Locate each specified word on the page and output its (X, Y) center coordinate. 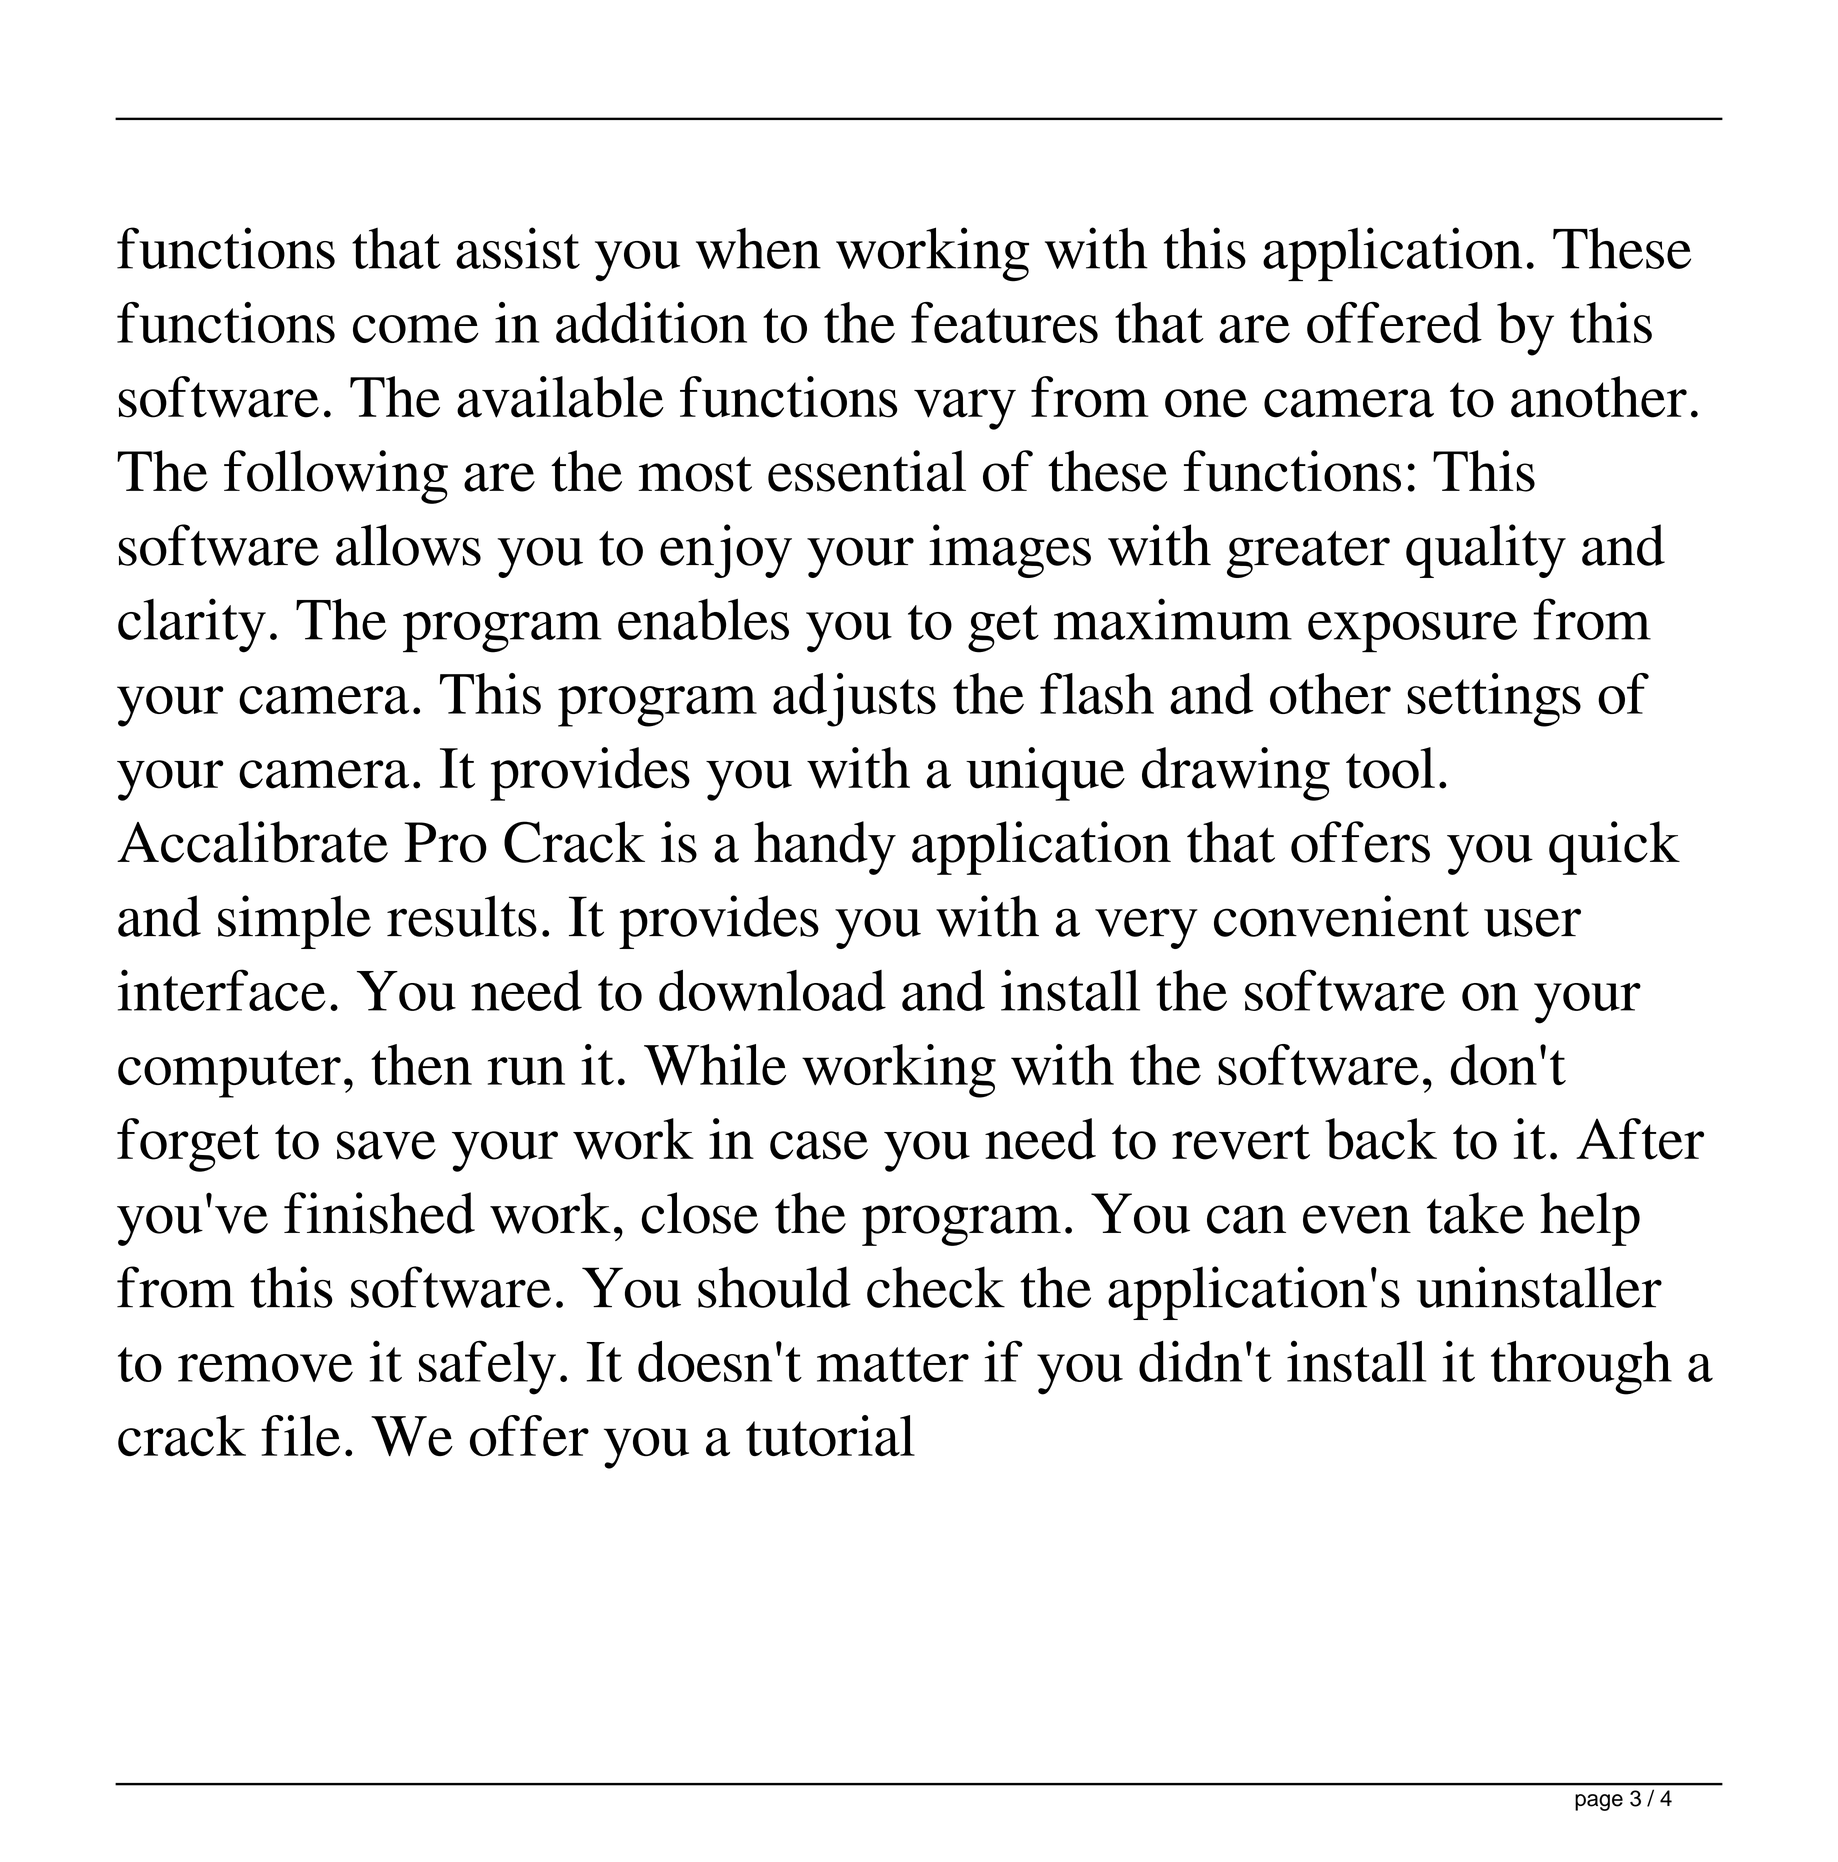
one (1206, 403)
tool (1390, 768)
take (1475, 1213)
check (936, 1287)
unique (1045, 774)
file (300, 1435)
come (416, 329)
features (1004, 322)
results (462, 916)
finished (379, 1213)
